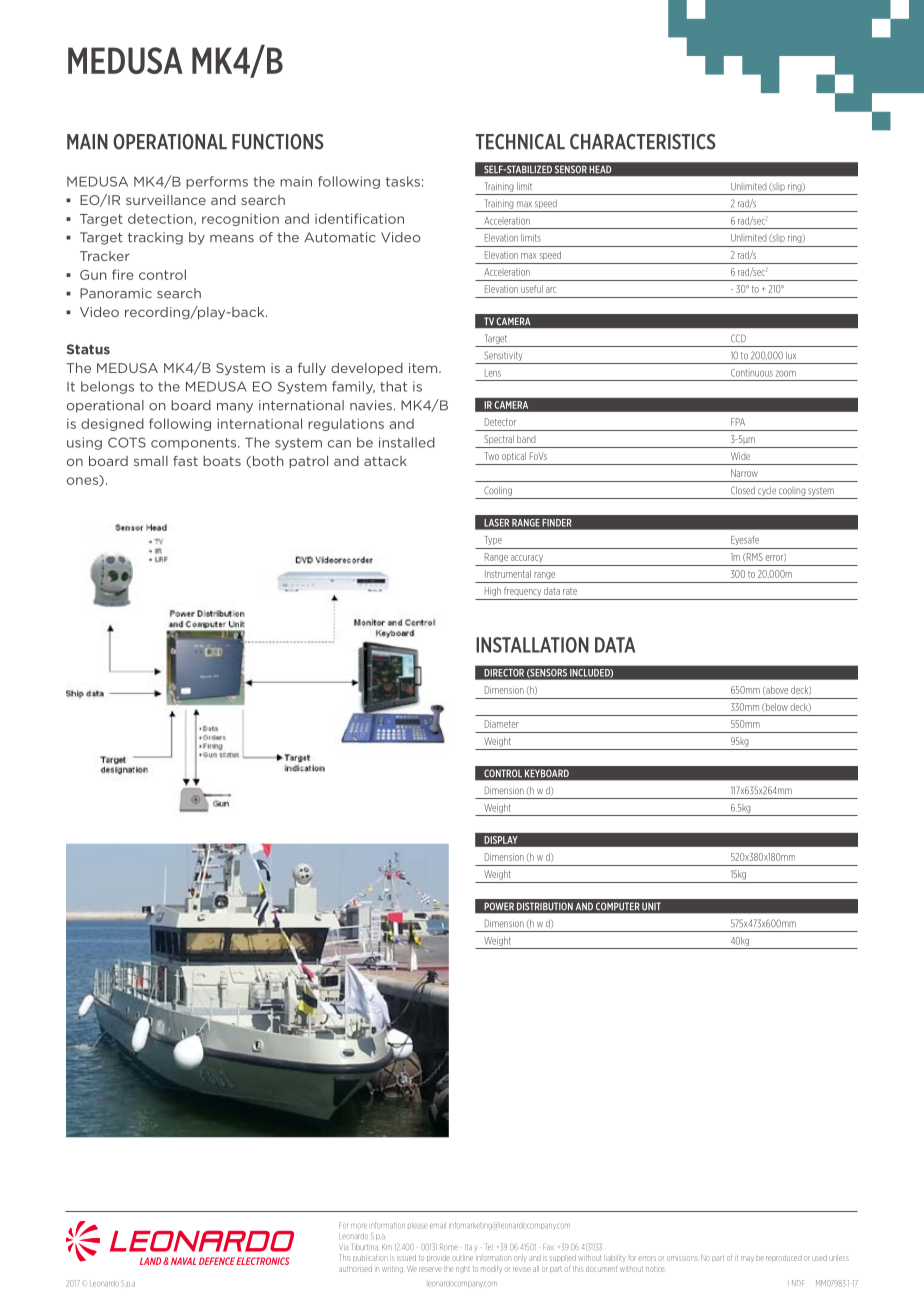 The height and width of the screenshot is (1308, 924). Describe the element at coordinates (570, 591) in the screenshot. I see `rate` at that location.
